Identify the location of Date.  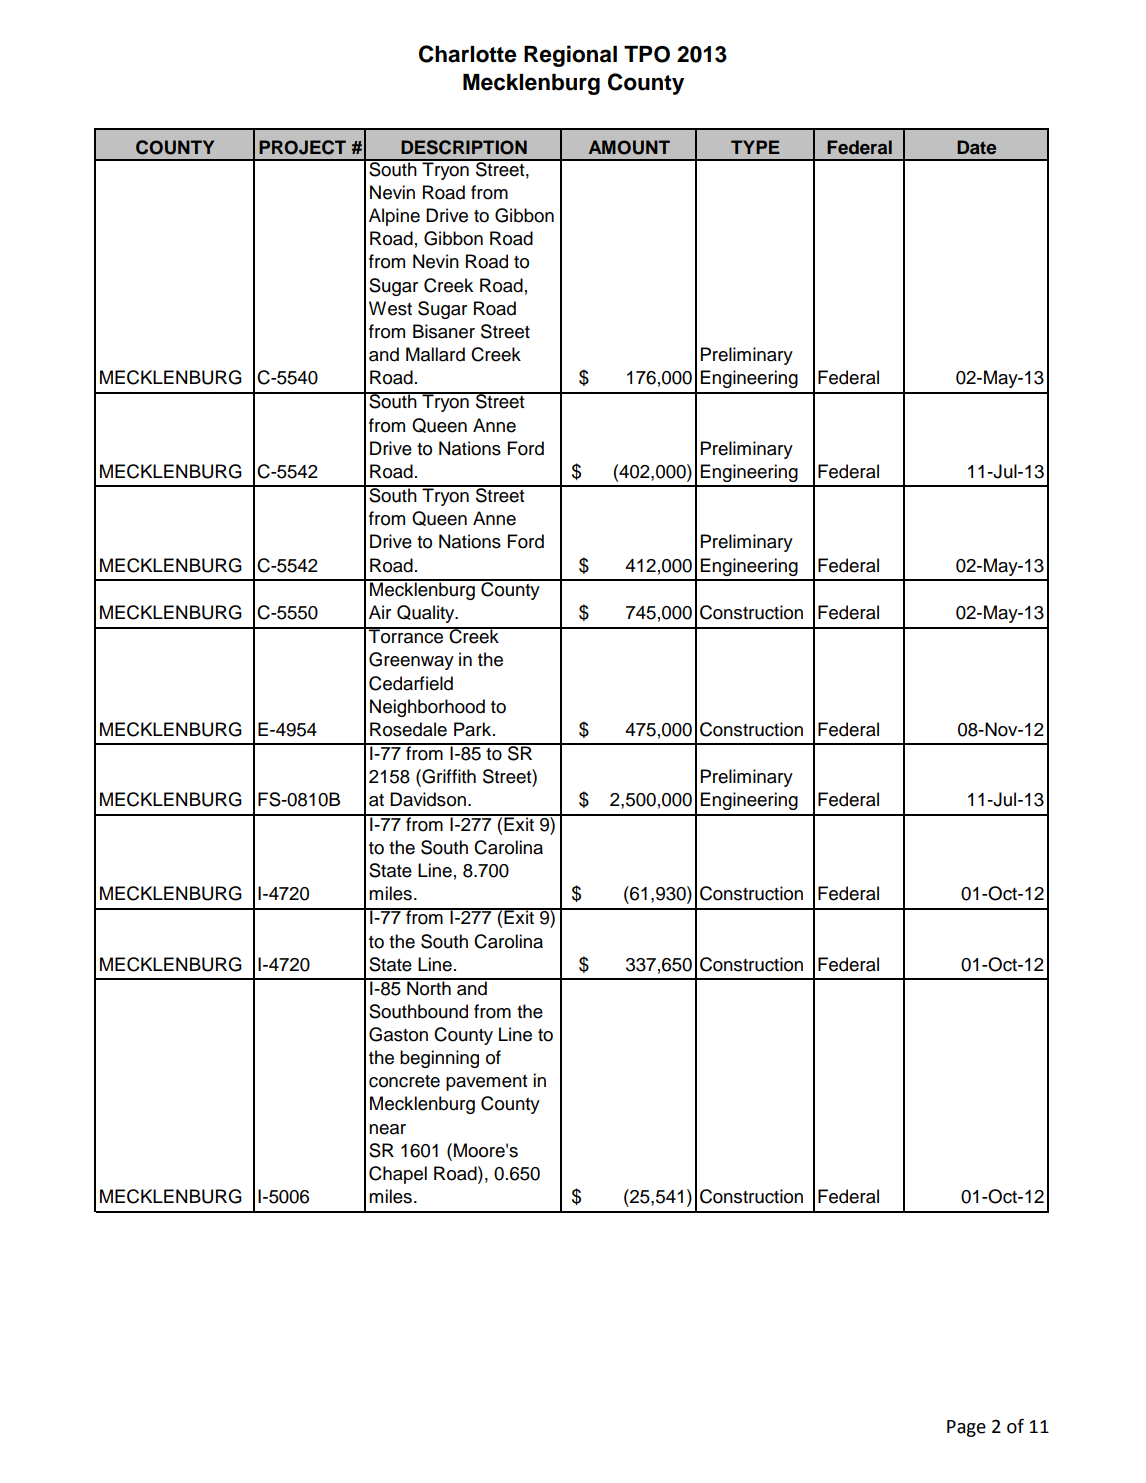
(976, 147).
